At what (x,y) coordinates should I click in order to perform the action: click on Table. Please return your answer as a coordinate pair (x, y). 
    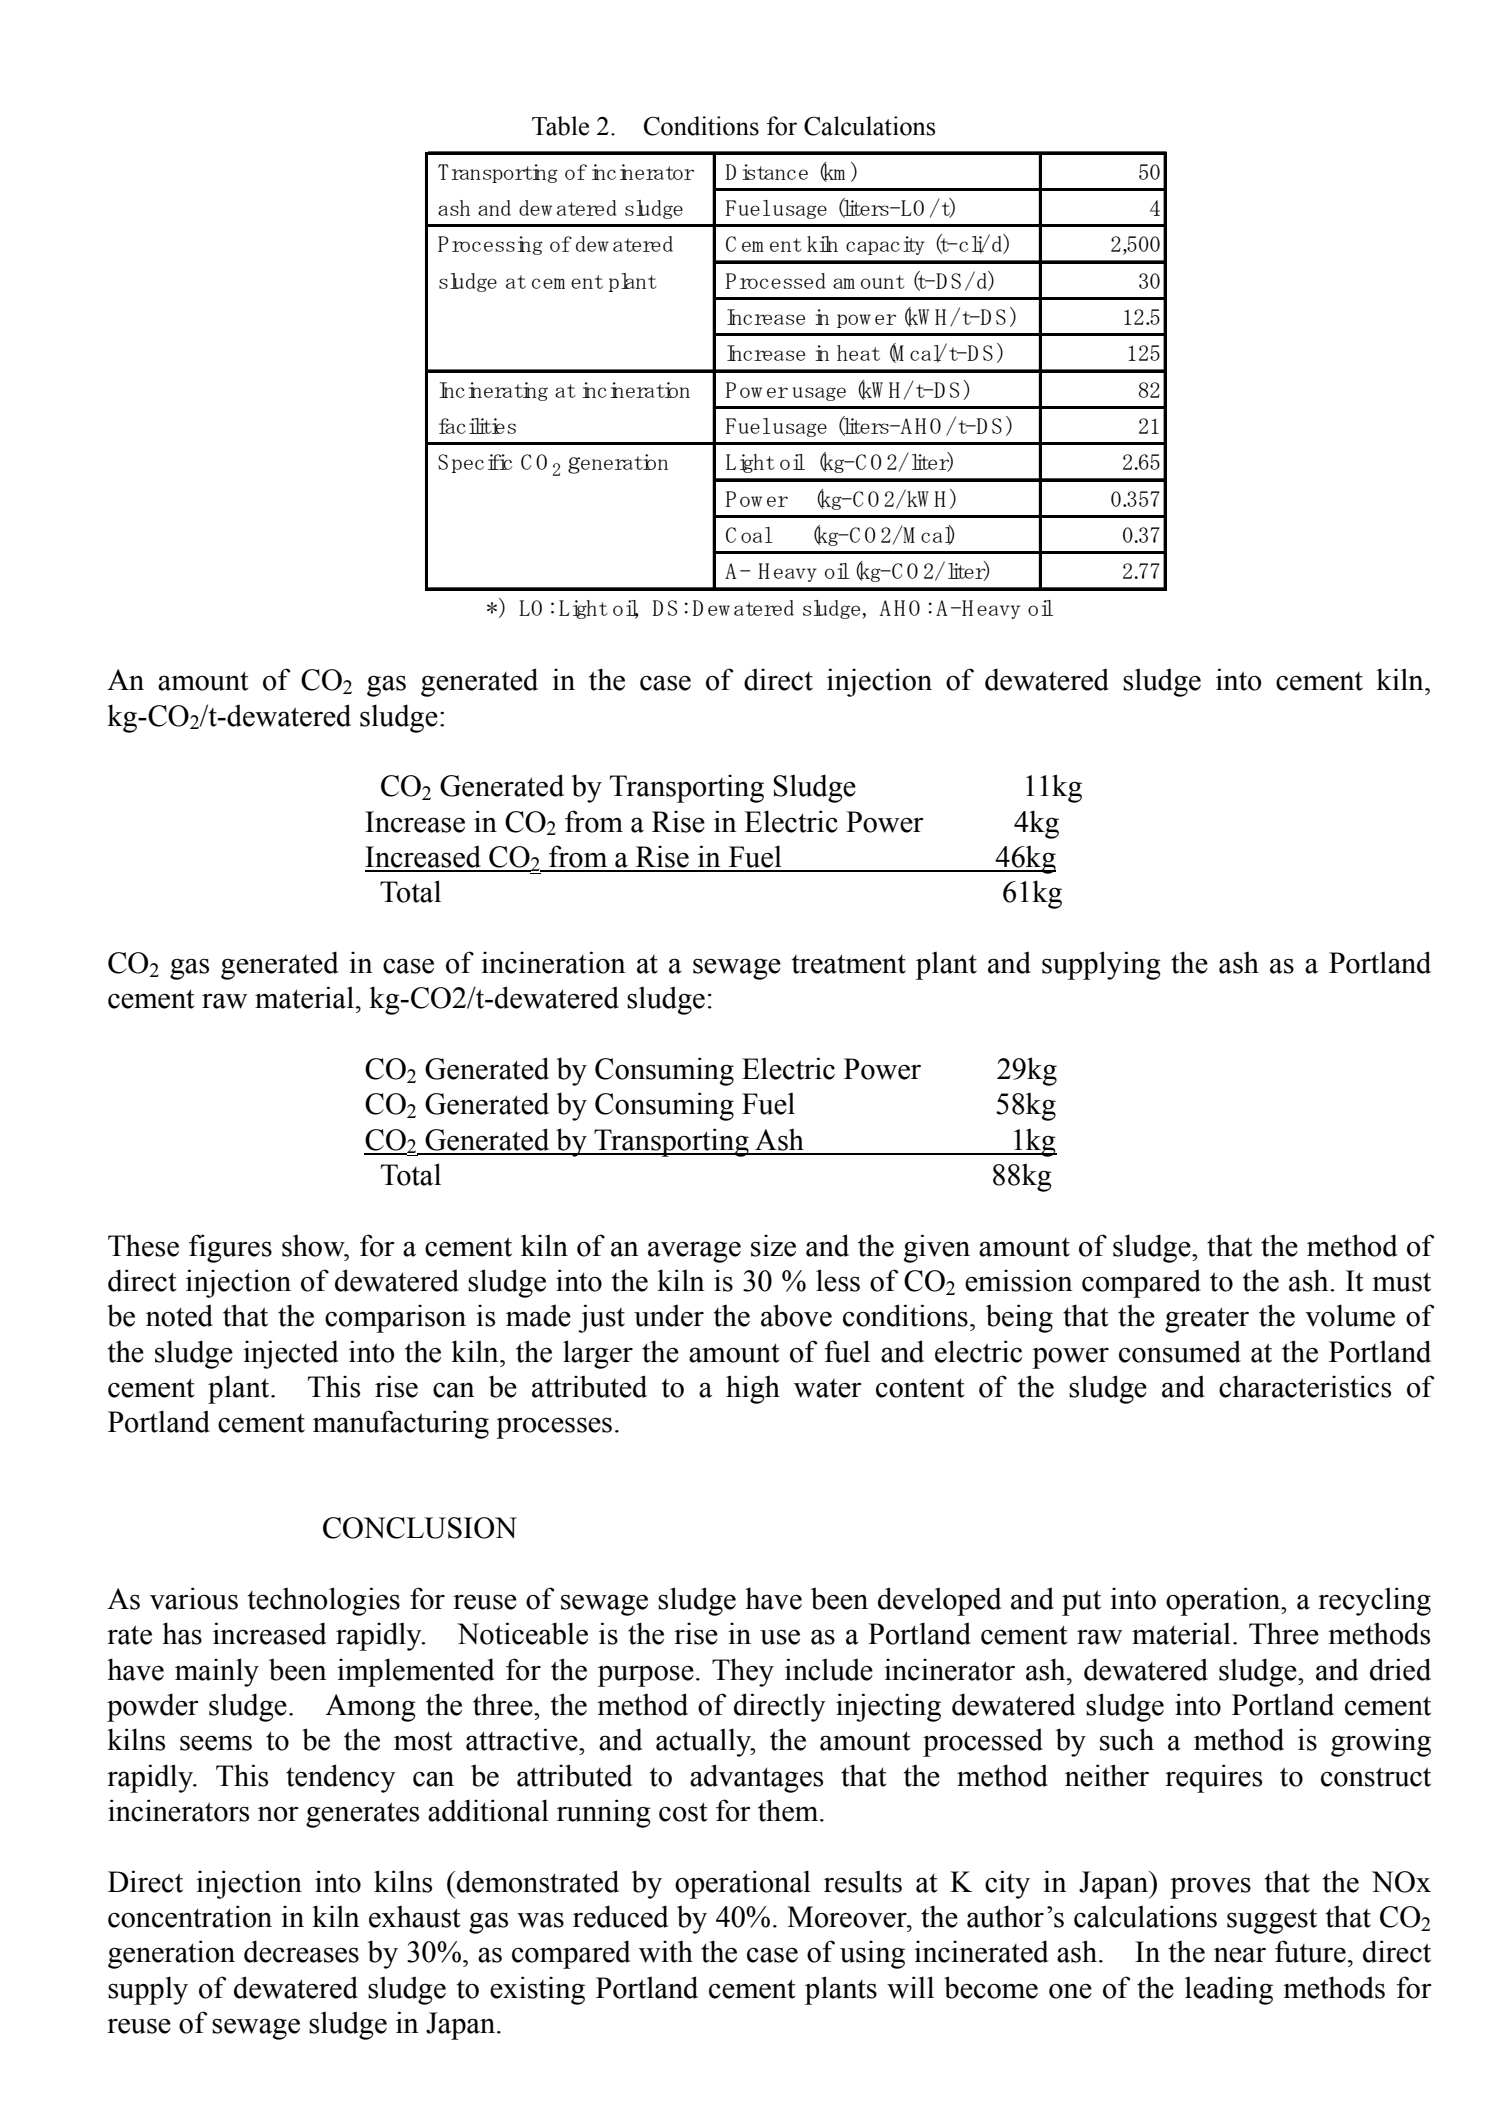
    Looking at the image, I should click on (560, 126).
